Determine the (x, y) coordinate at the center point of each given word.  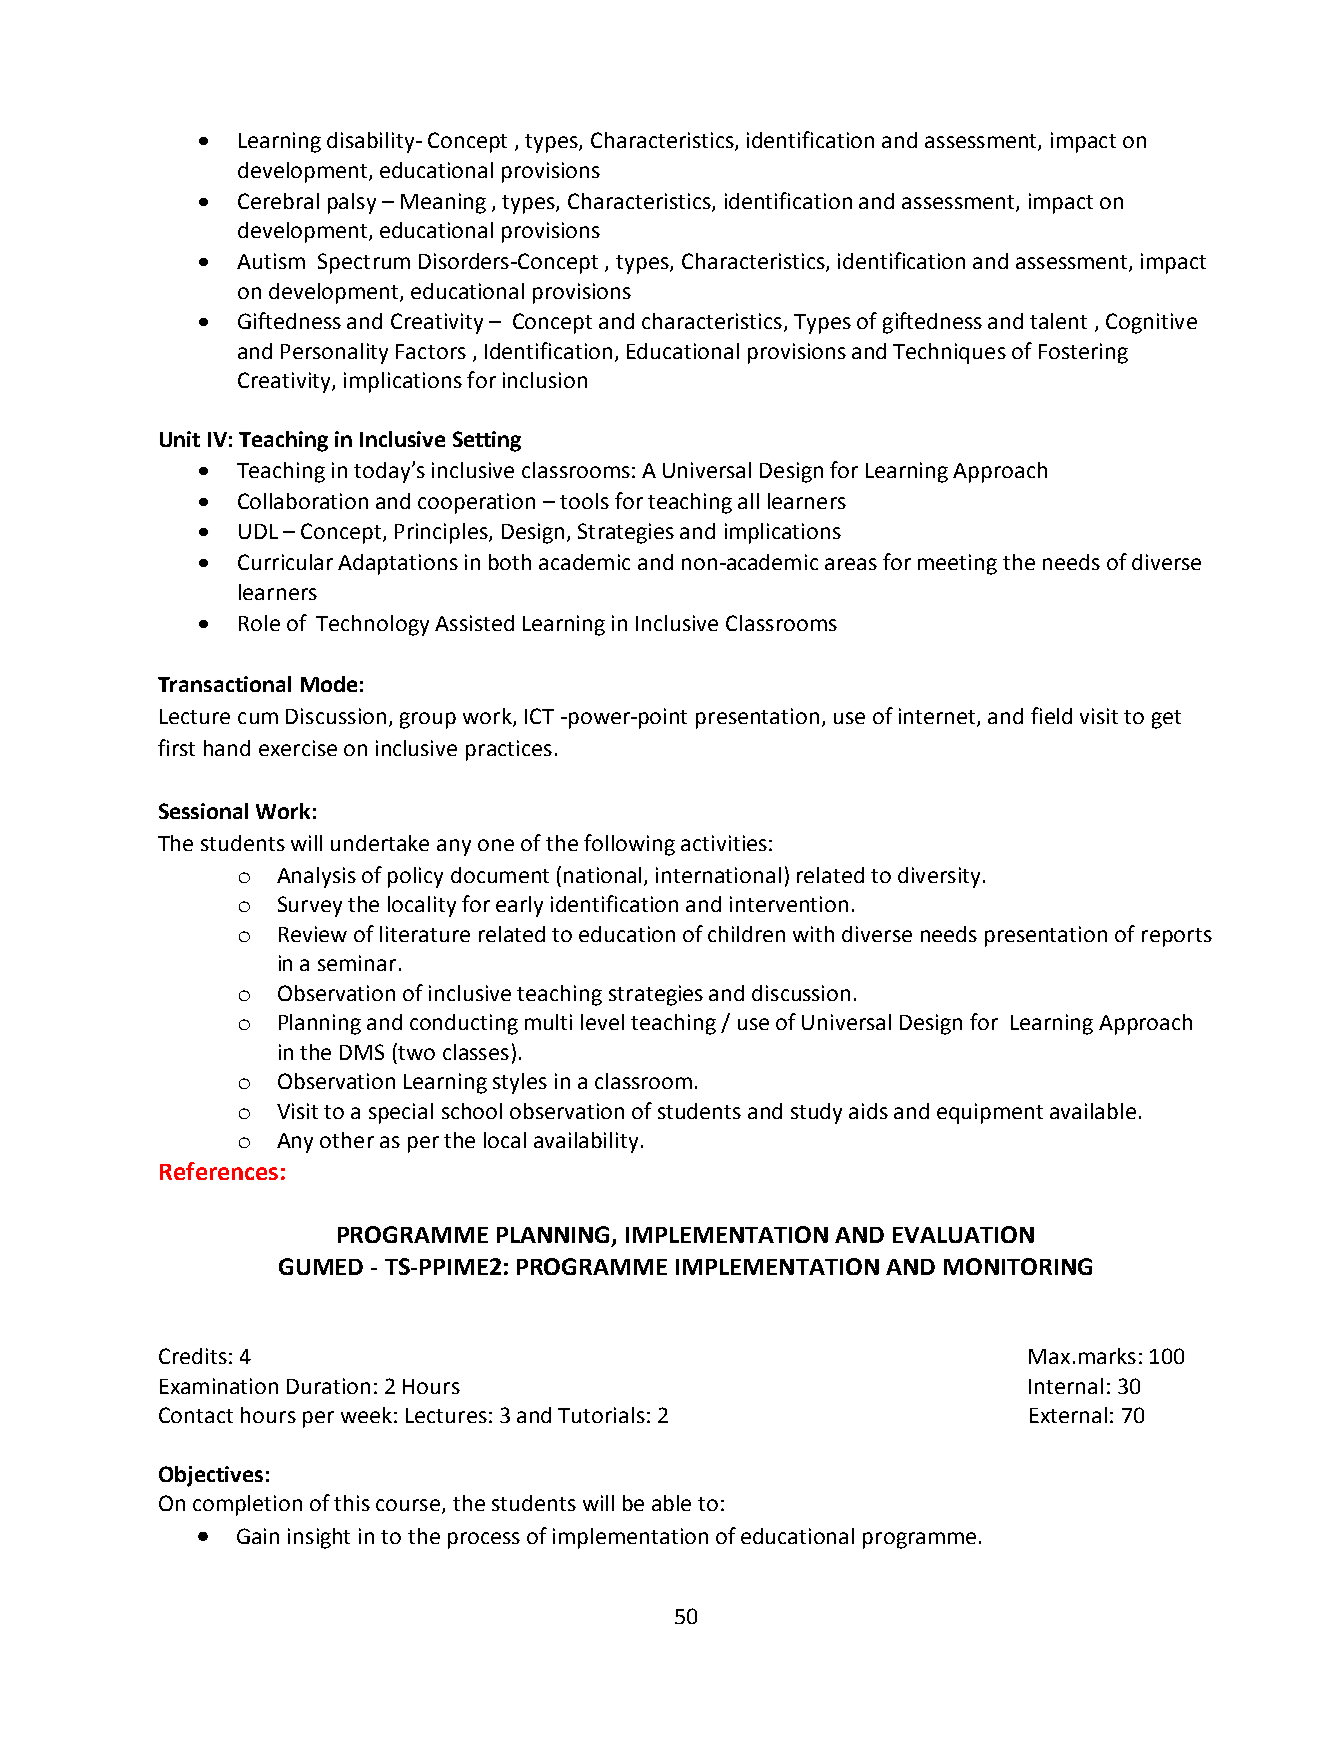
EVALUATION (963, 1234)
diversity (939, 877)
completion (247, 1505)
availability (586, 1142)
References (219, 1171)
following (629, 845)
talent (1058, 321)
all (748, 501)
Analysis (316, 877)
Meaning (443, 203)
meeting (957, 564)
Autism (271, 261)
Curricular (285, 562)
